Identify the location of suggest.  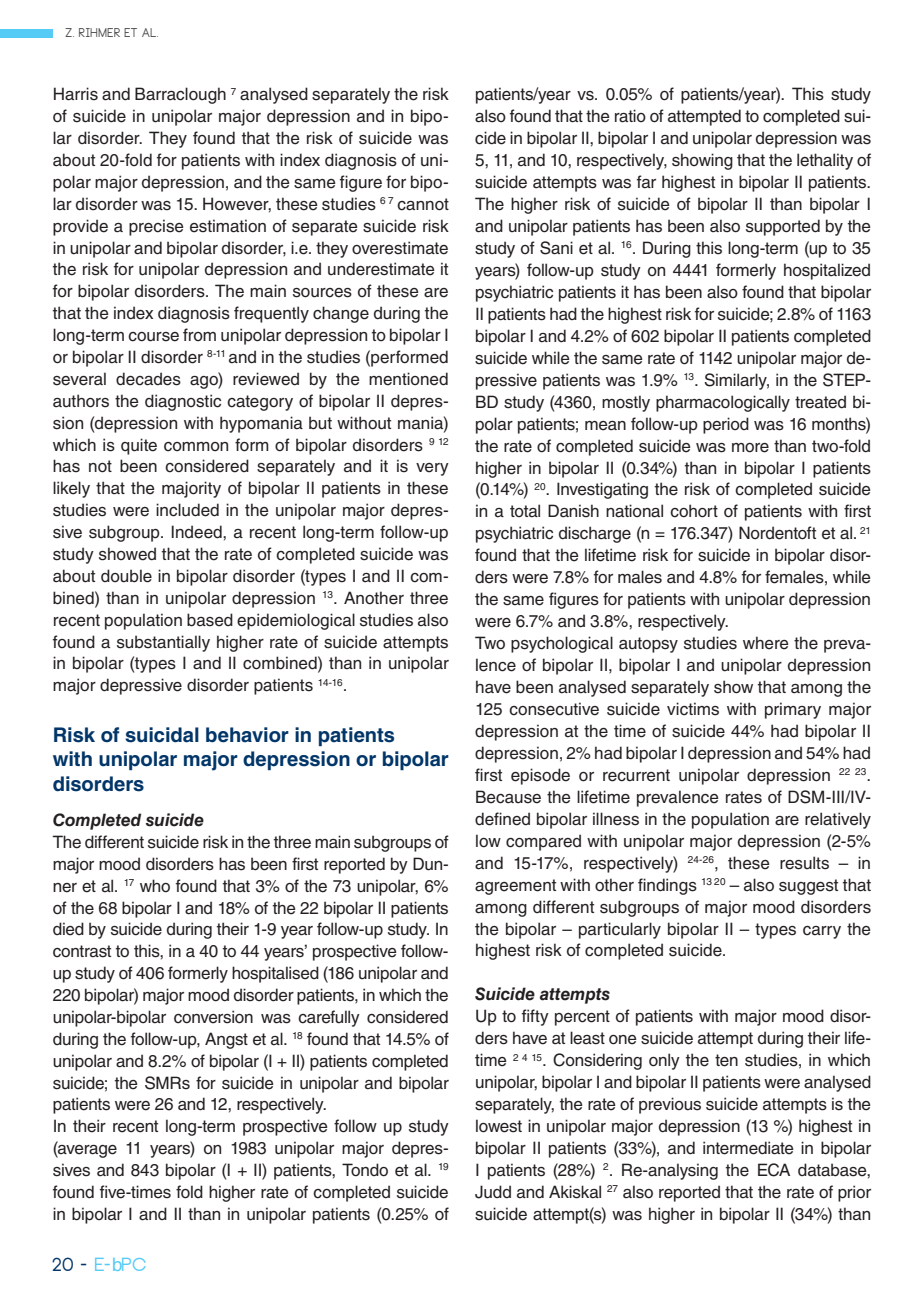
(808, 887).
